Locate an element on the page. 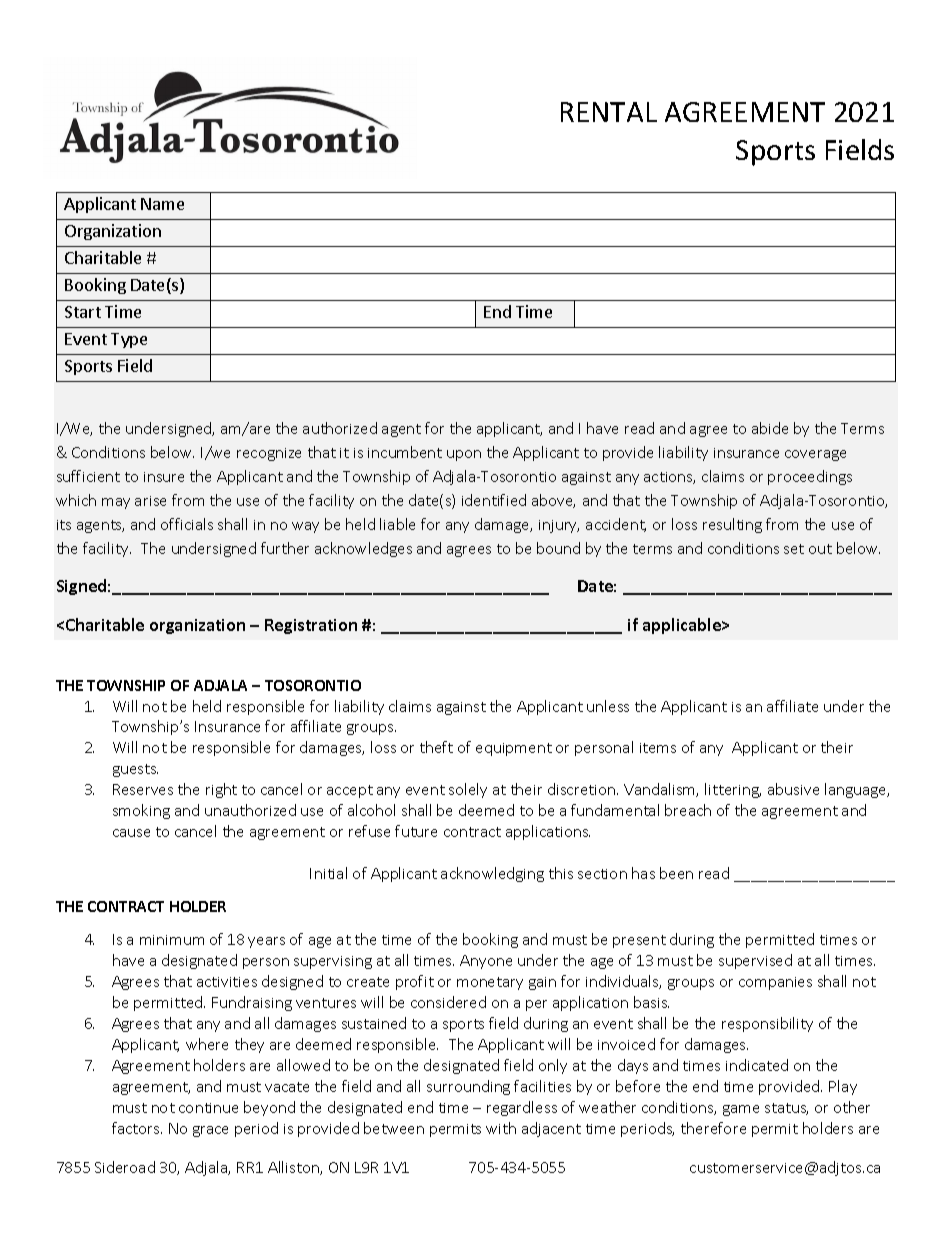 This document has width=952, height=1233. Reserves is located at coordinates (143, 789).
